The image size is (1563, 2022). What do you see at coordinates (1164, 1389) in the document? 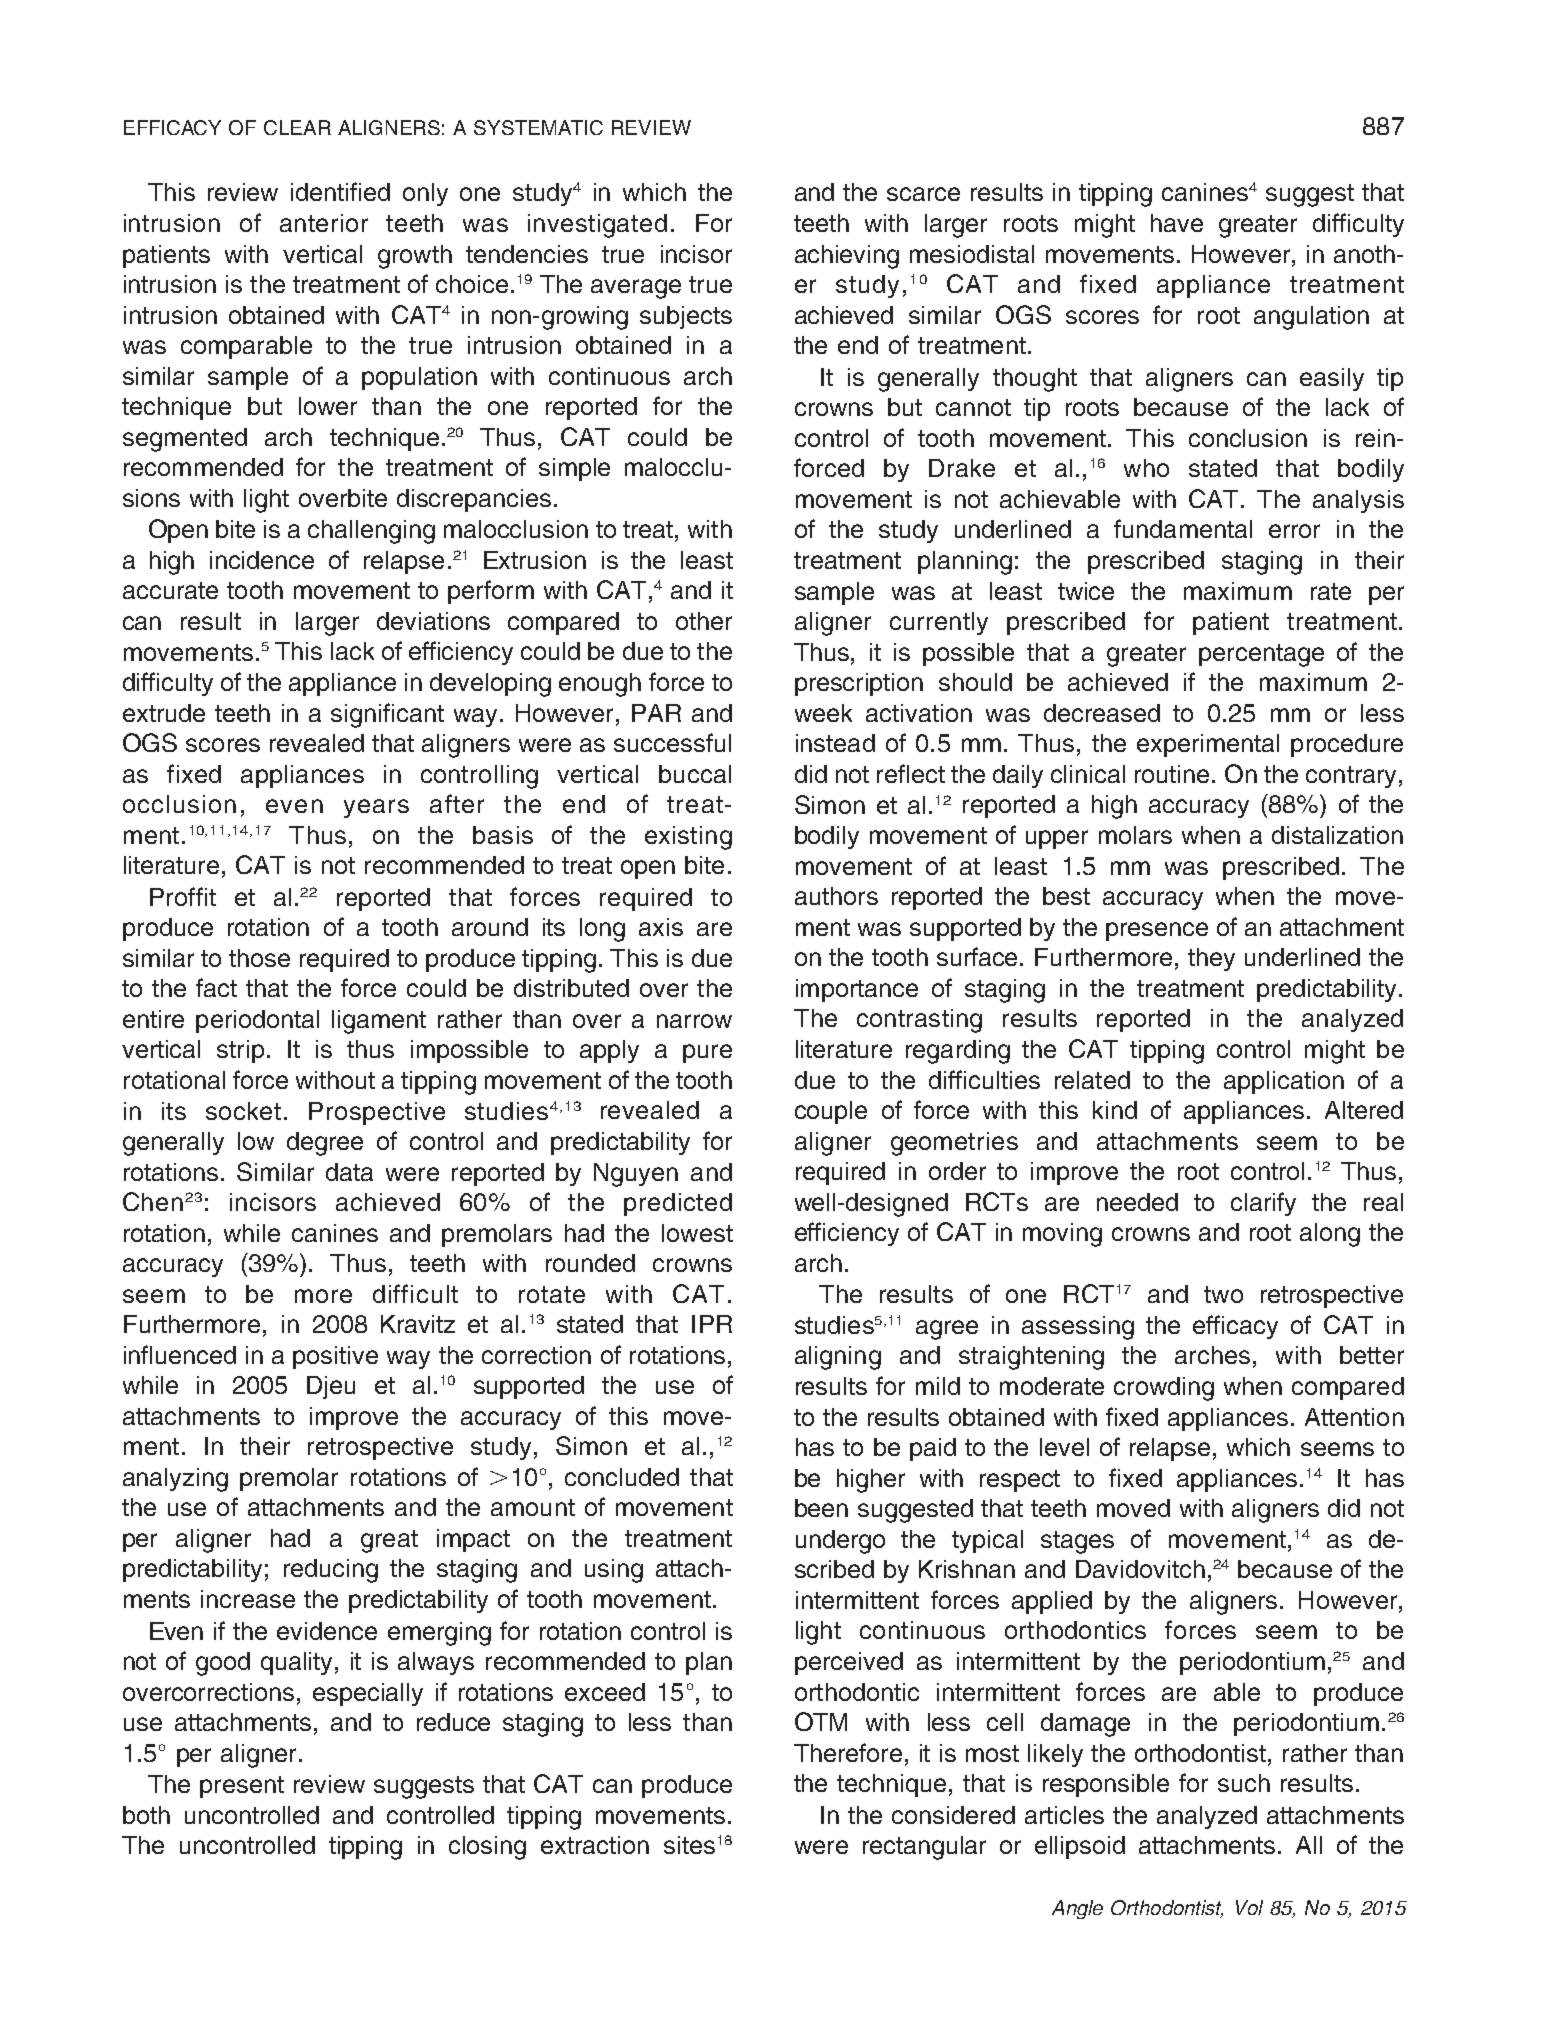
I see `crowding` at bounding box center [1164, 1389].
